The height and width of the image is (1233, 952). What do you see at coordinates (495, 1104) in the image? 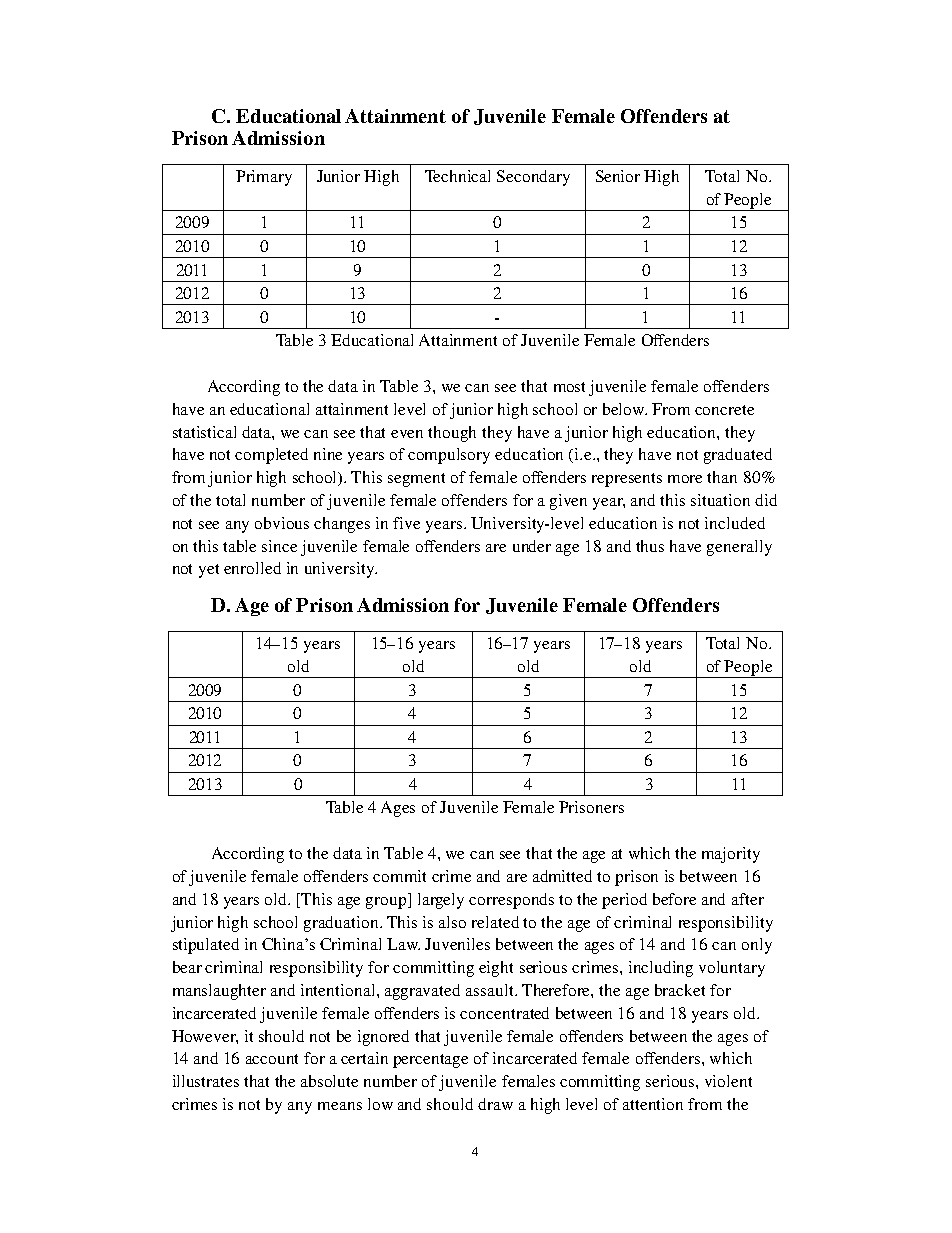
I see `draw` at bounding box center [495, 1104].
